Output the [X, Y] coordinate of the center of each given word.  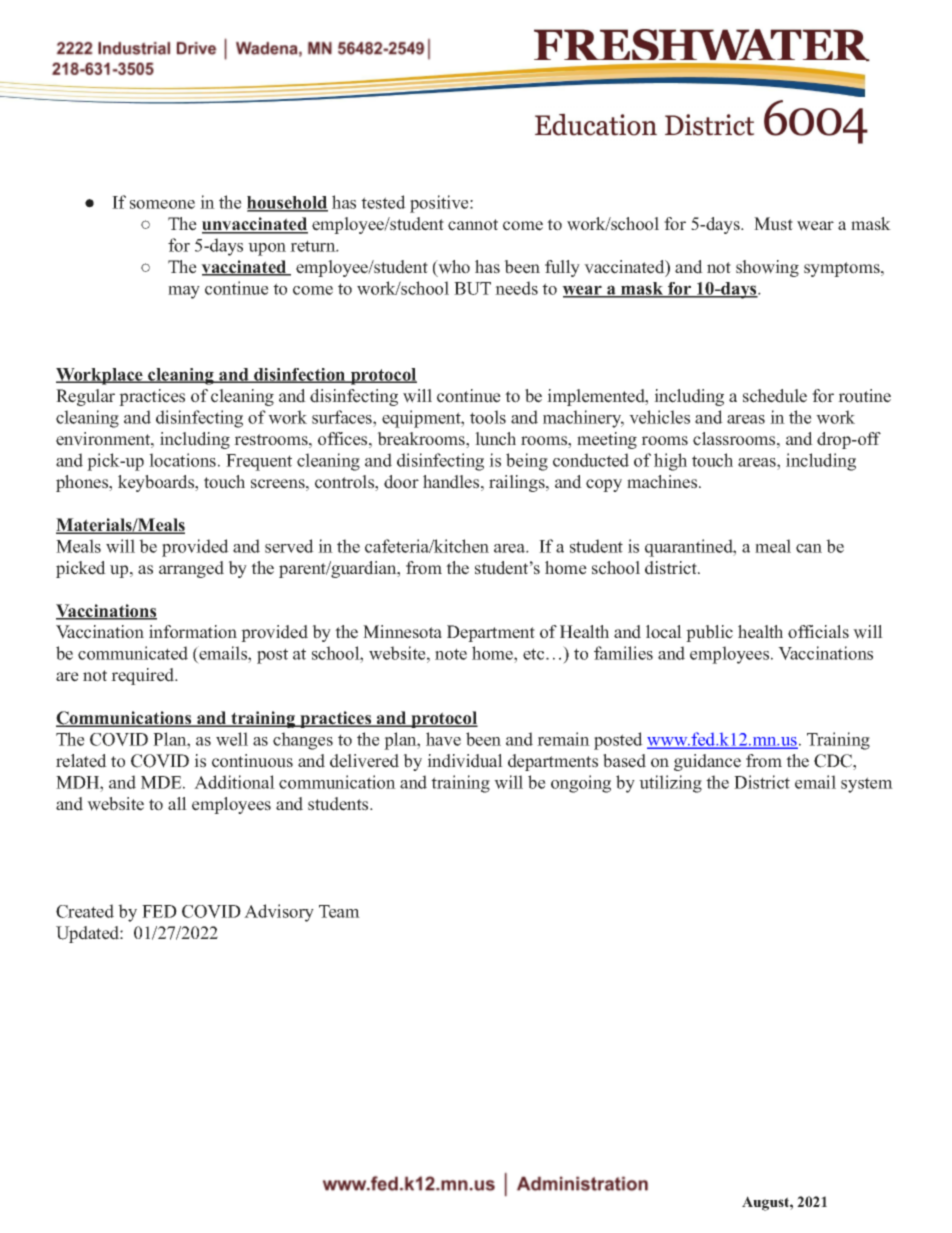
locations [182, 460]
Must [773, 224]
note [451, 654]
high [670, 462]
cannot [473, 225]
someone [162, 204]
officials [818, 632]
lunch [495, 439]
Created [85, 911]
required [144, 676]
